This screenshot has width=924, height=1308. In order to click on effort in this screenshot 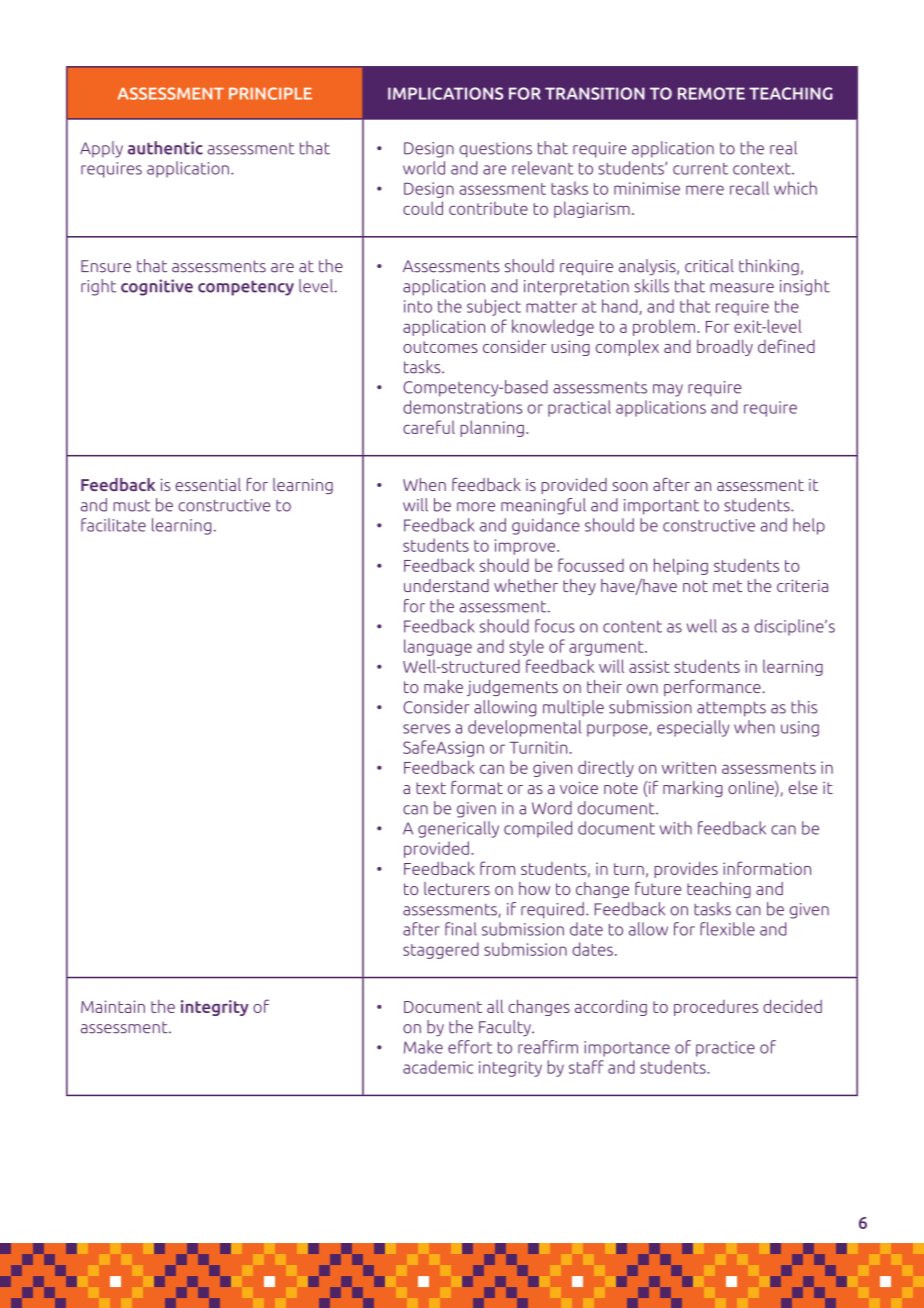, I will do `click(470, 1047)`.
